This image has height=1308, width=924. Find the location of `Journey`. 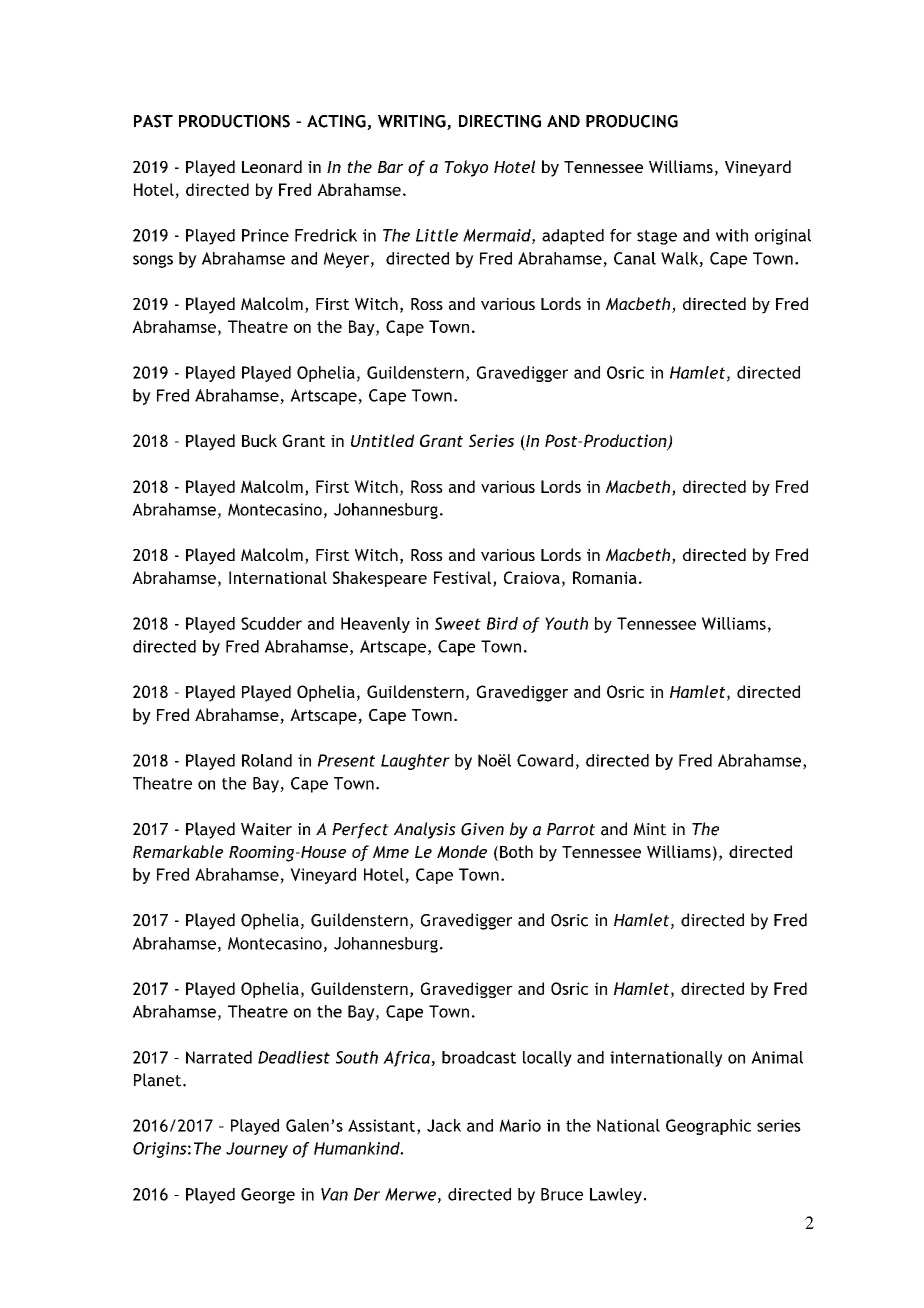

Journey is located at coordinates (257, 1150).
